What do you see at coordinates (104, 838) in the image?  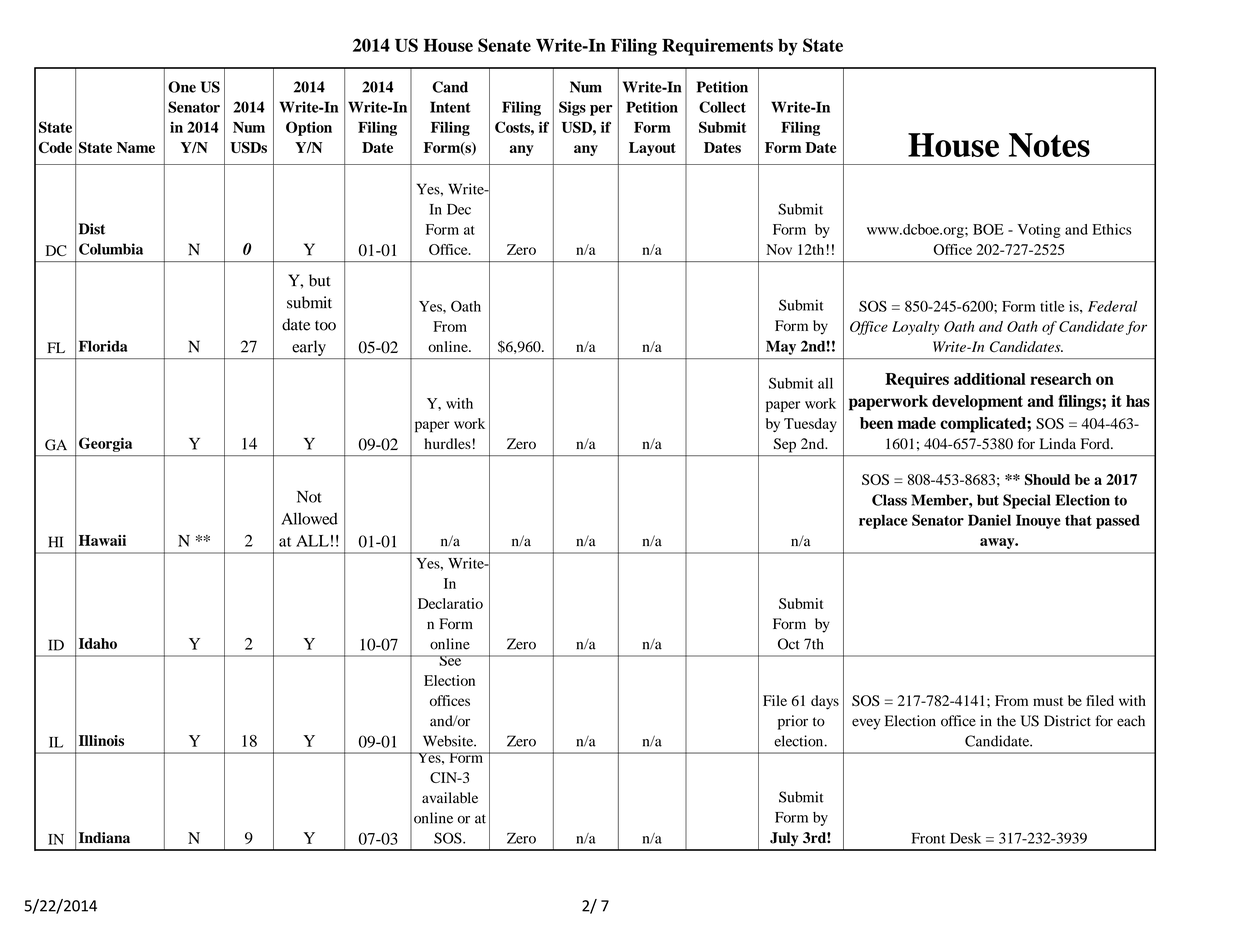 I see `Indiana` at bounding box center [104, 838].
